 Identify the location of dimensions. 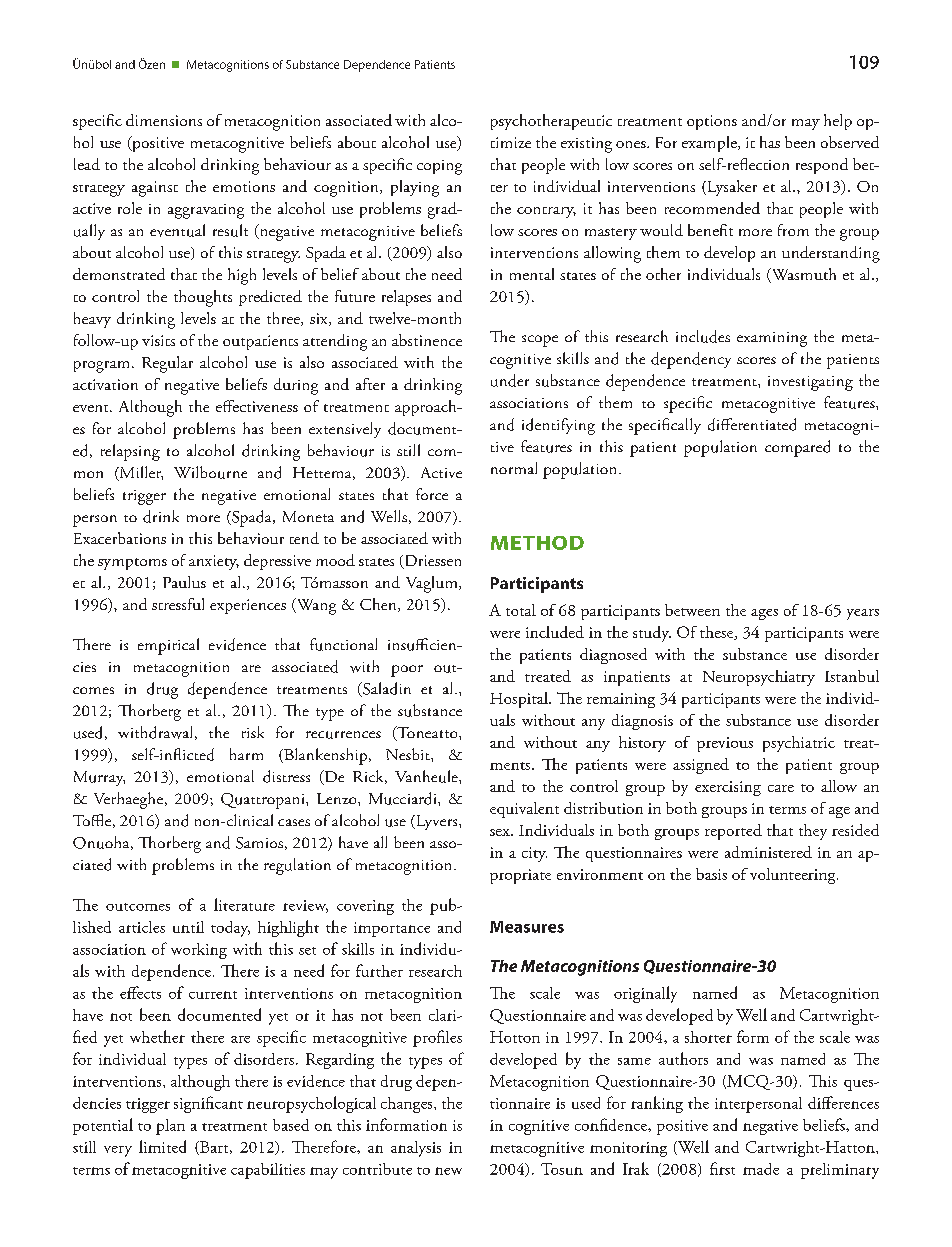
(164, 120).
